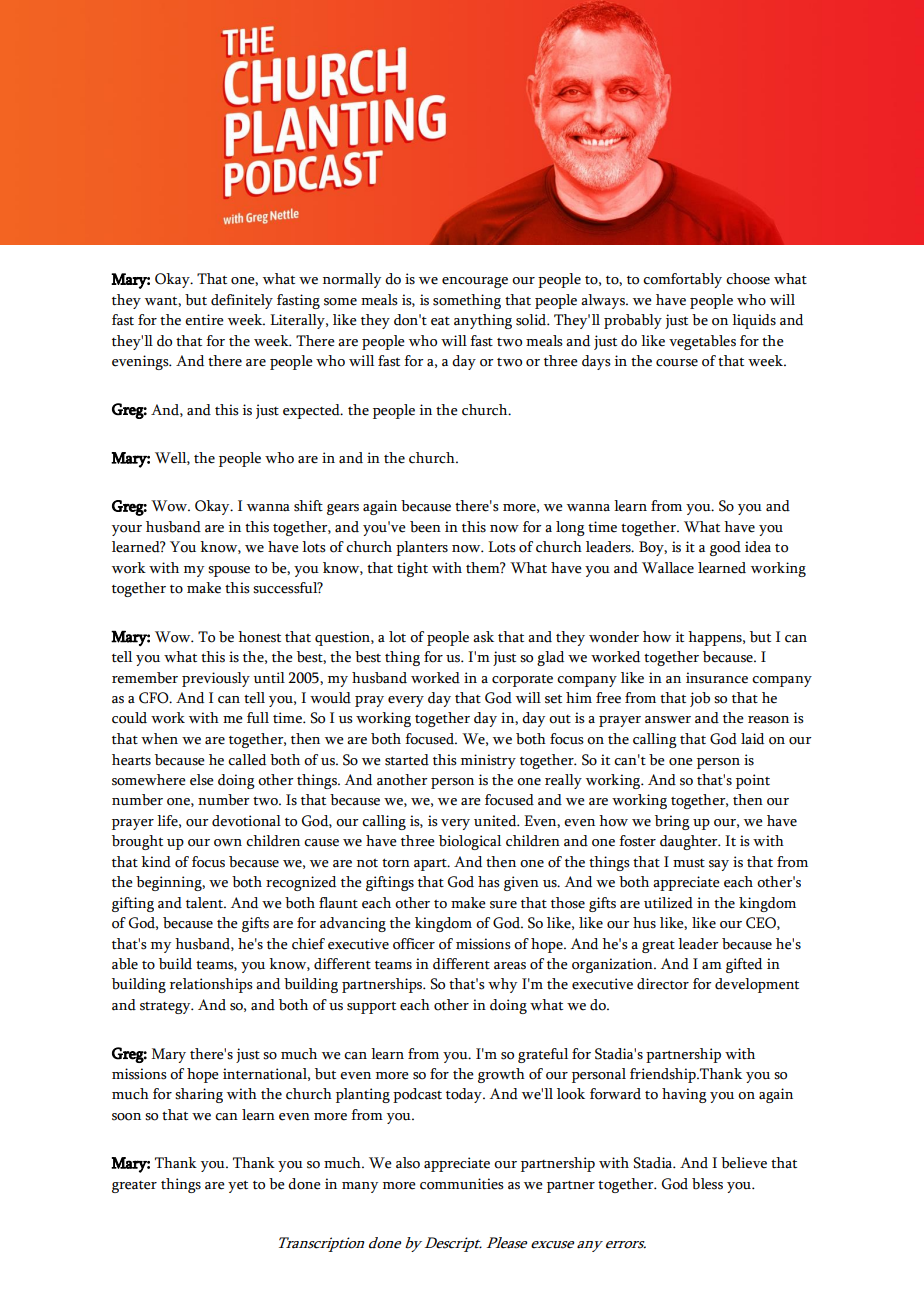 Image resolution: width=924 pixels, height=1308 pixels. I want to click on yet, so click(238, 1186).
